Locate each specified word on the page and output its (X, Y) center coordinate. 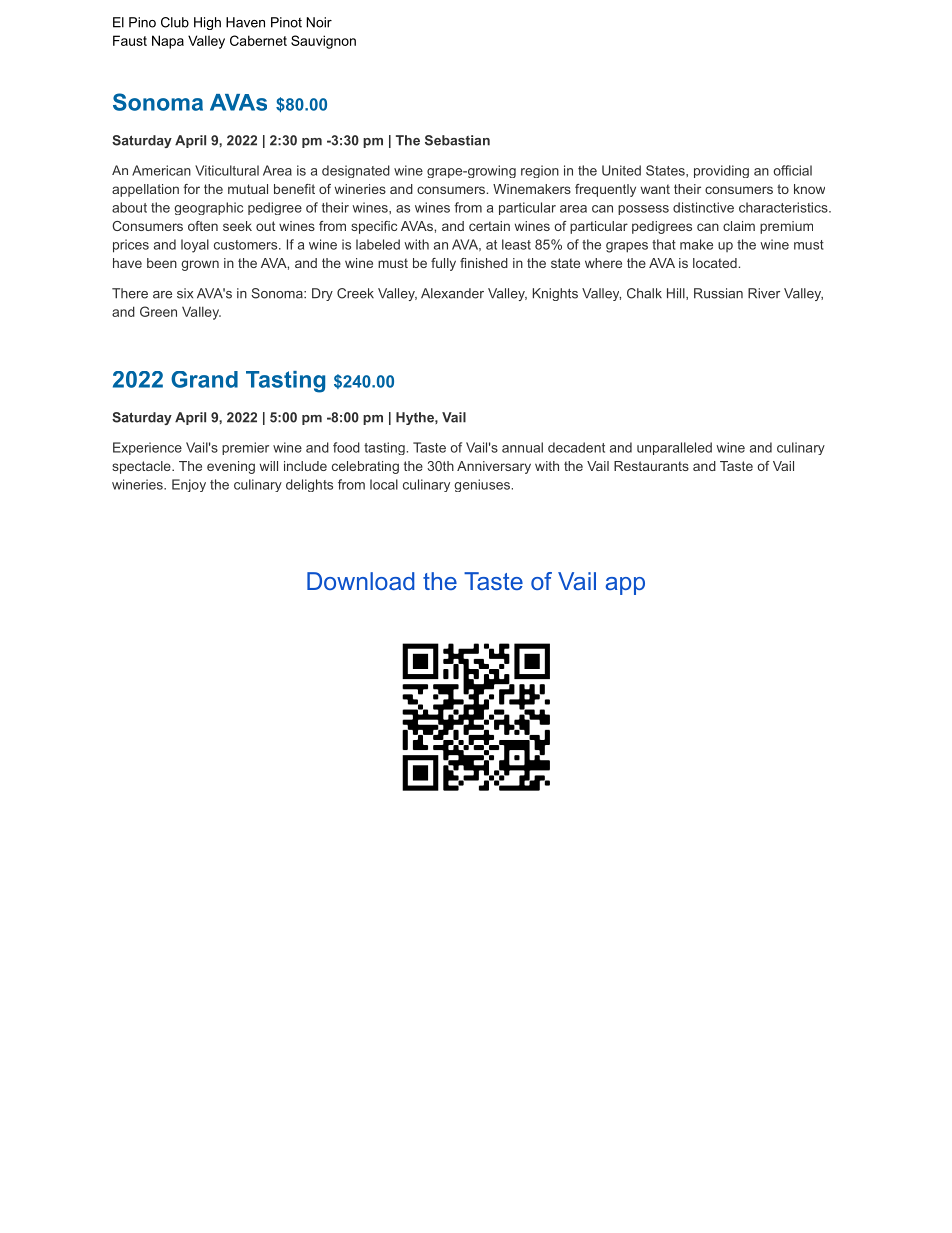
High (207, 23)
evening (231, 467)
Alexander (452, 293)
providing (721, 171)
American (161, 170)
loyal (195, 246)
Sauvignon (323, 42)
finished (484, 263)
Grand (204, 379)
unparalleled (674, 448)
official (792, 170)
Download (360, 581)
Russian (718, 293)
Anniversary (494, 467)
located (715, 263)
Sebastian (457, 140)
